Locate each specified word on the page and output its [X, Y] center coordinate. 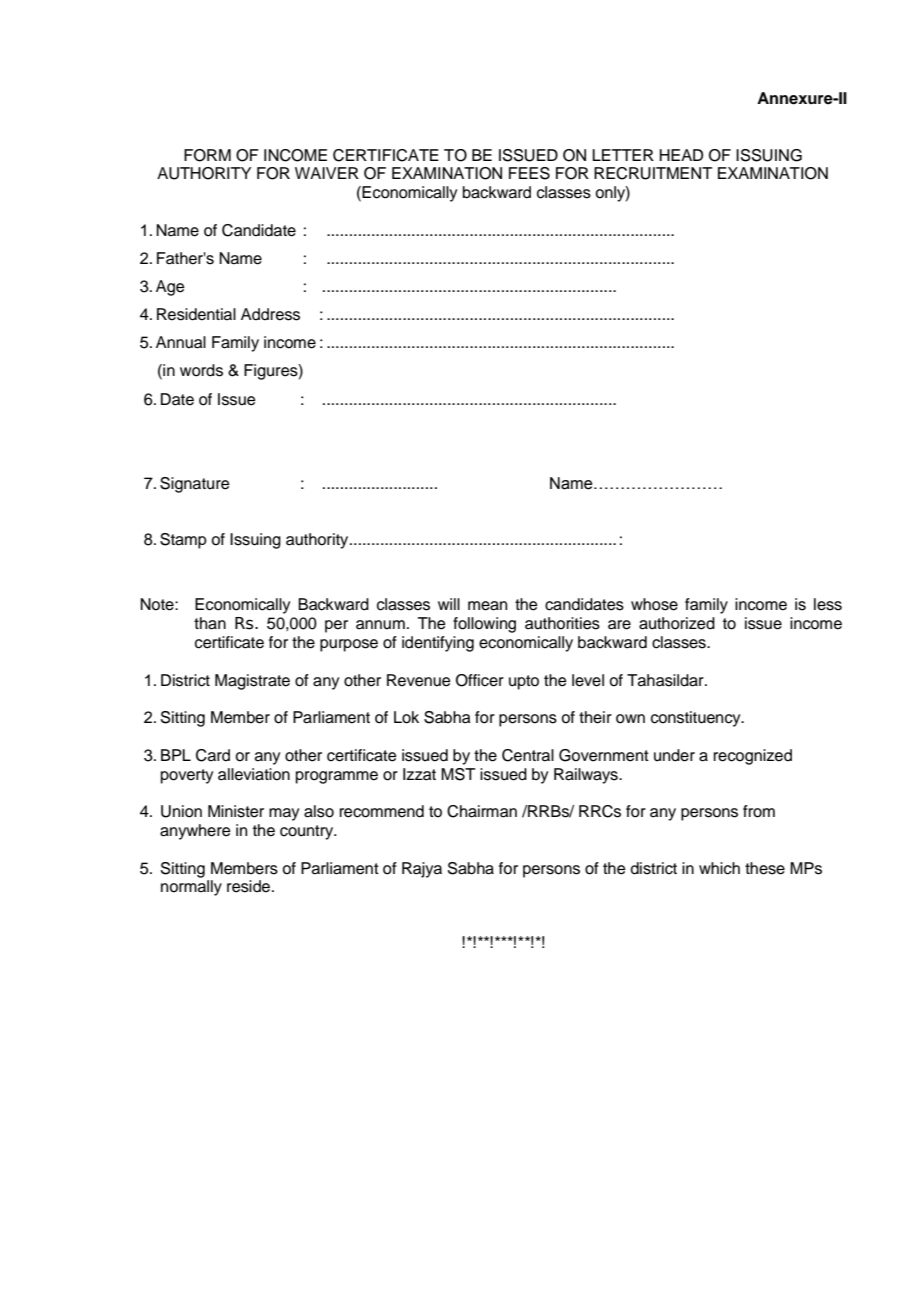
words [201, 370]
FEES [529, 173]
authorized [677, 623]
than [210, 623]
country [308, 832]
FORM [207, 155]
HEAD [681, 155]
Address [270, 314]
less [828, 604]
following [484, 625]
